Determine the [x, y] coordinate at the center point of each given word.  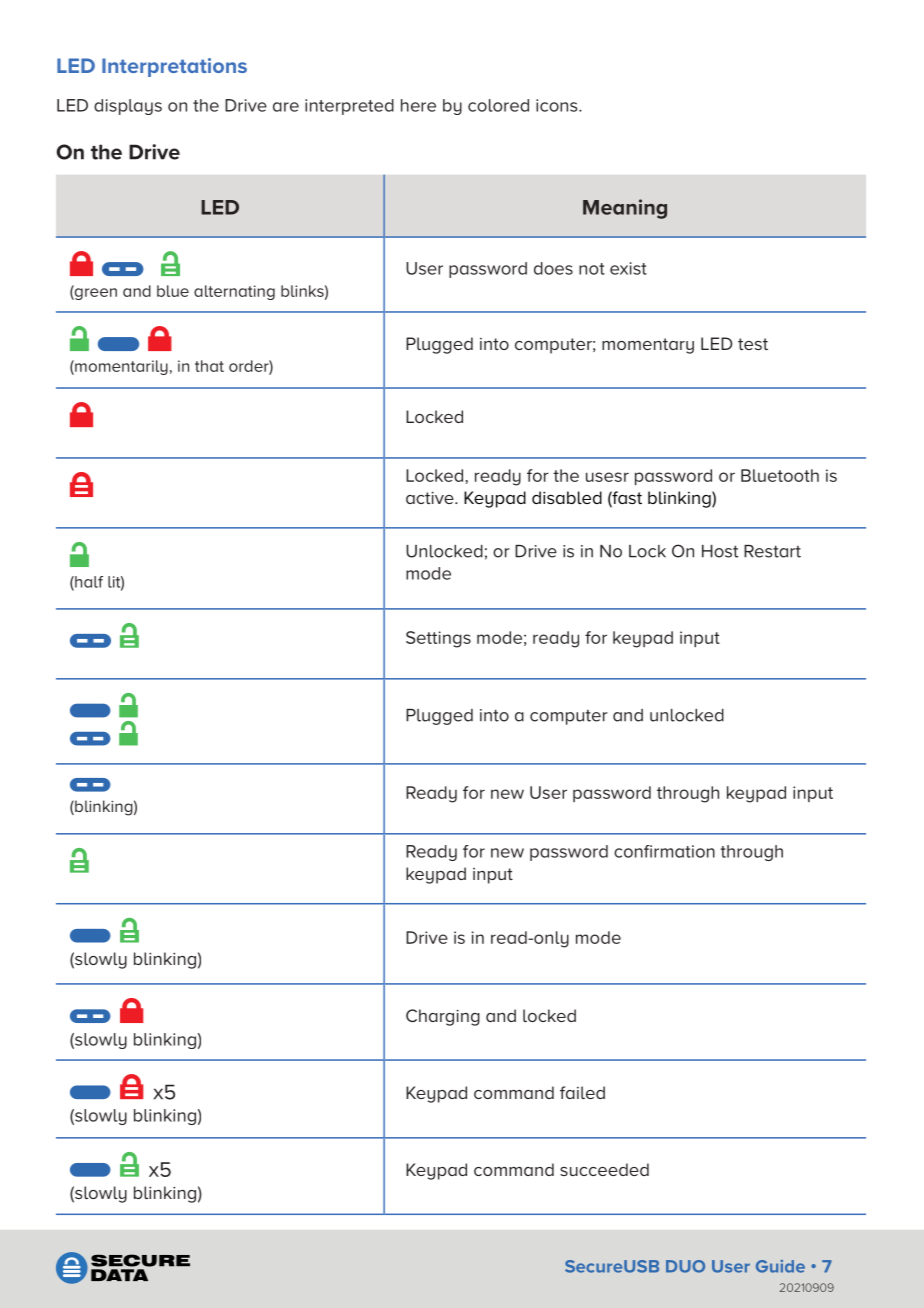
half [88, 583]
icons [558, 105]
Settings [438, 639]
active [431, 497]
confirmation [664, 851]
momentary [648, 346]
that [209, 366]
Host [720, 551]
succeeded [604, 1169]
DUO [685, 1266]
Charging [443, 1017]
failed [582, 1092]
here [418, 105]
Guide [780, 1266]
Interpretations [174, 67]
